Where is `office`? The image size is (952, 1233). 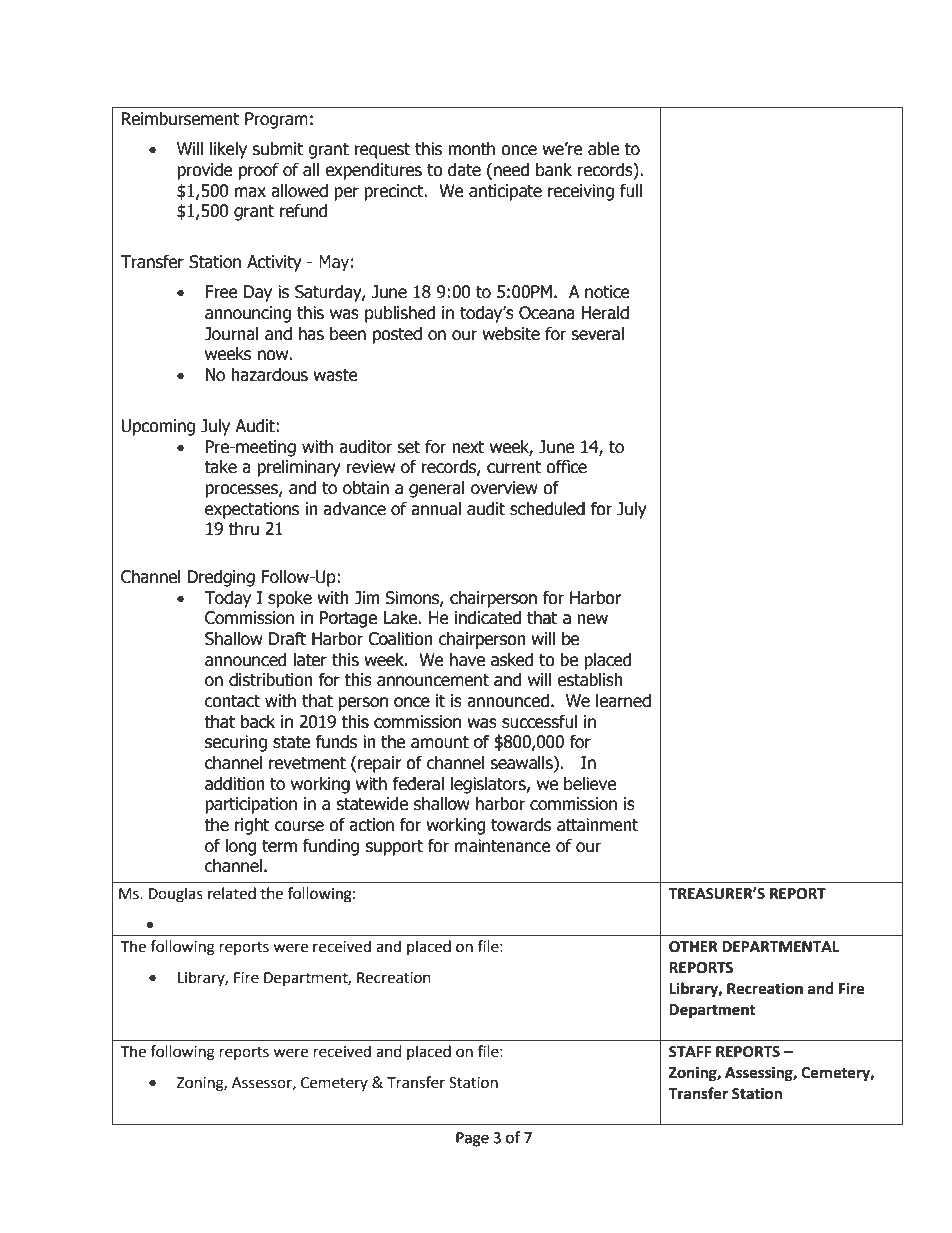
office is located at coordinates (566, 467).
